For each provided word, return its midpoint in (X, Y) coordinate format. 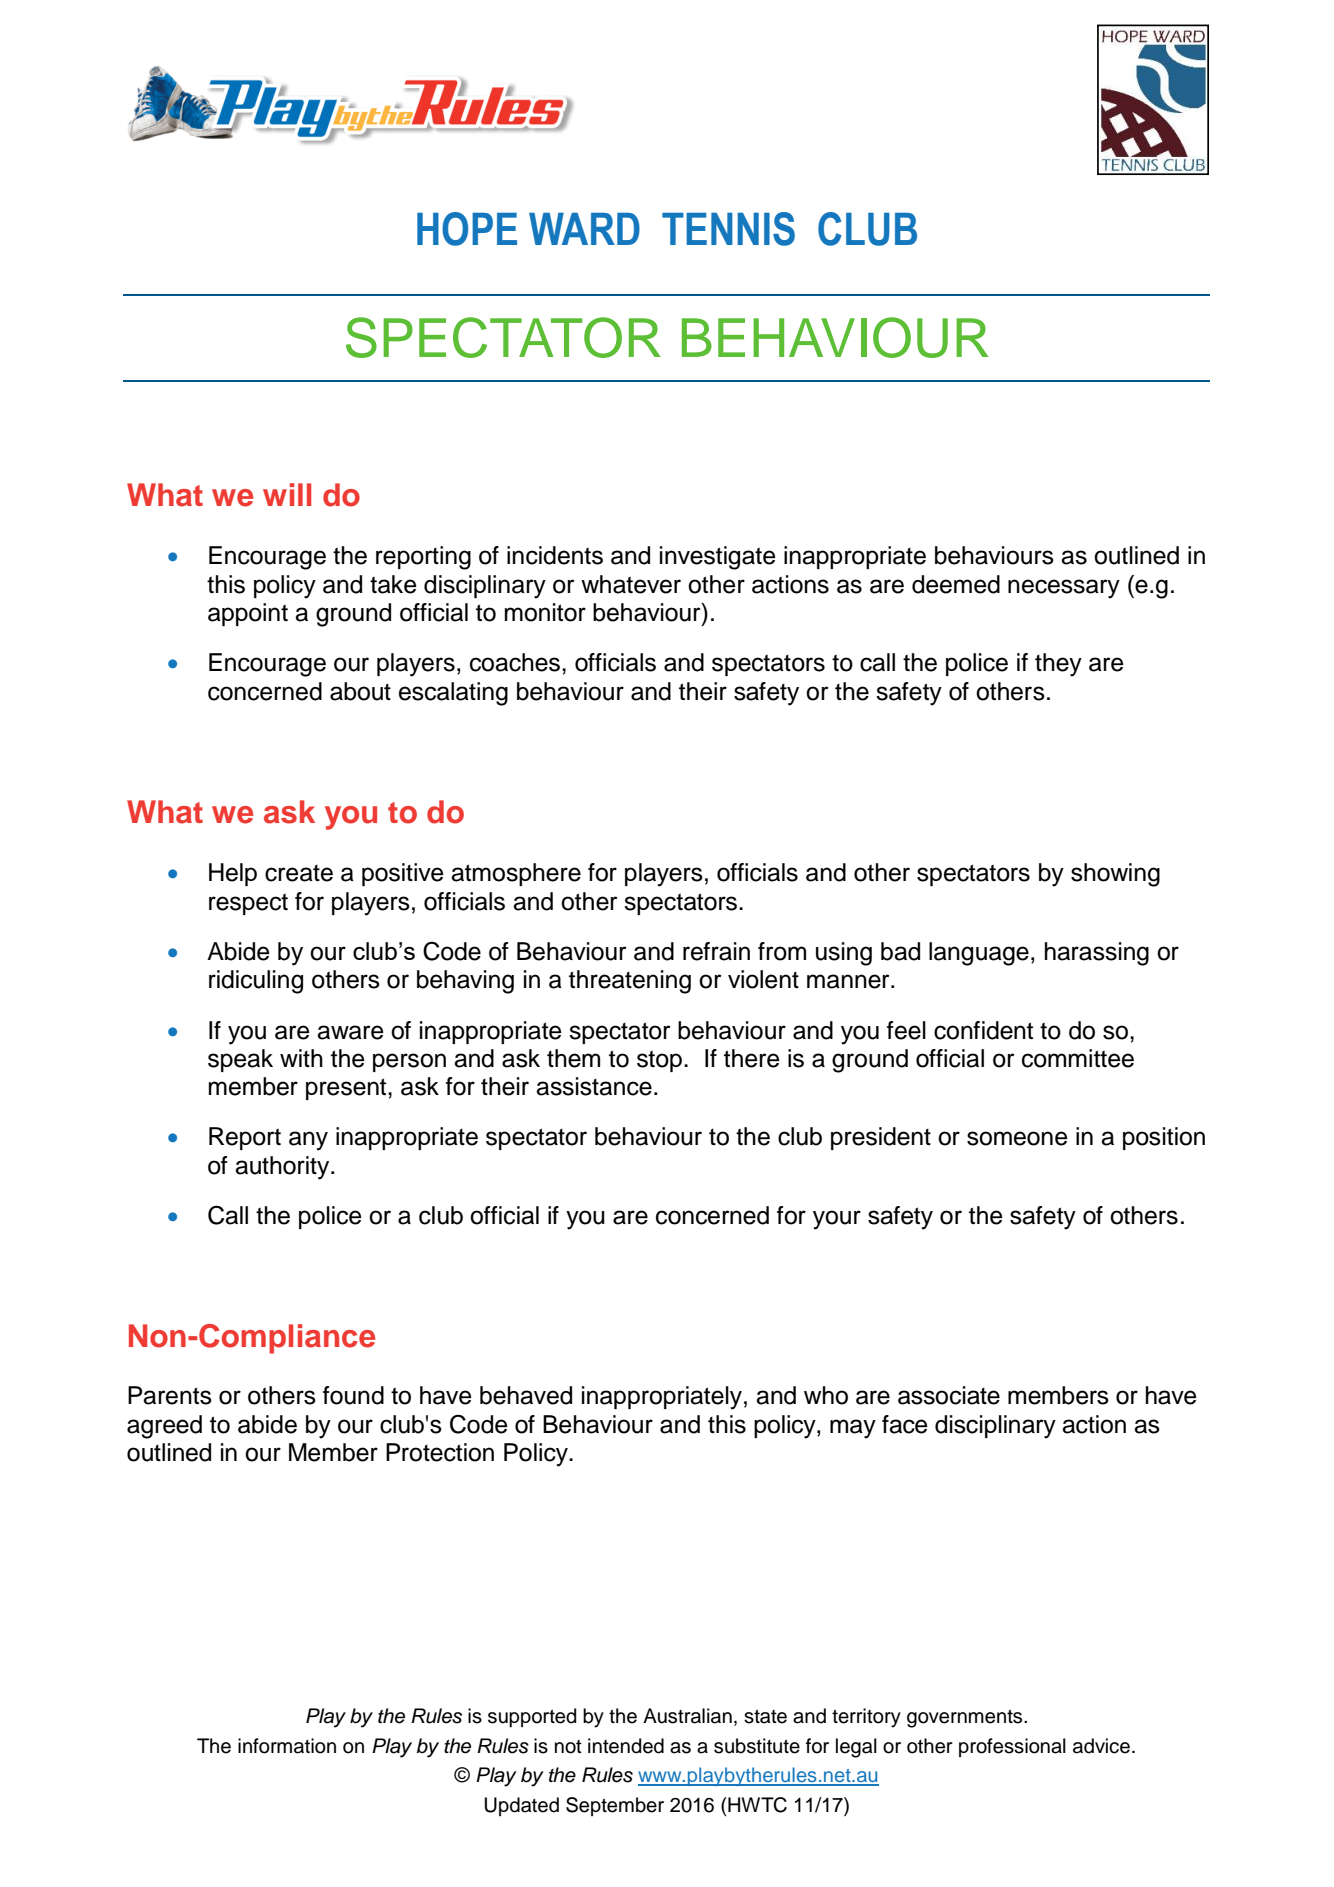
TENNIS (728, 229)
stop (661, 1061)
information (287, 1746)
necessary (1064, 589)
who (826, 1395)
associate (949, 1395)
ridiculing (256, 982)
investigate (718, 558)
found (353, 1395)
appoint (248, 614)
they (1058, 665)
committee (1078, 1058)
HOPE (467, 229)
